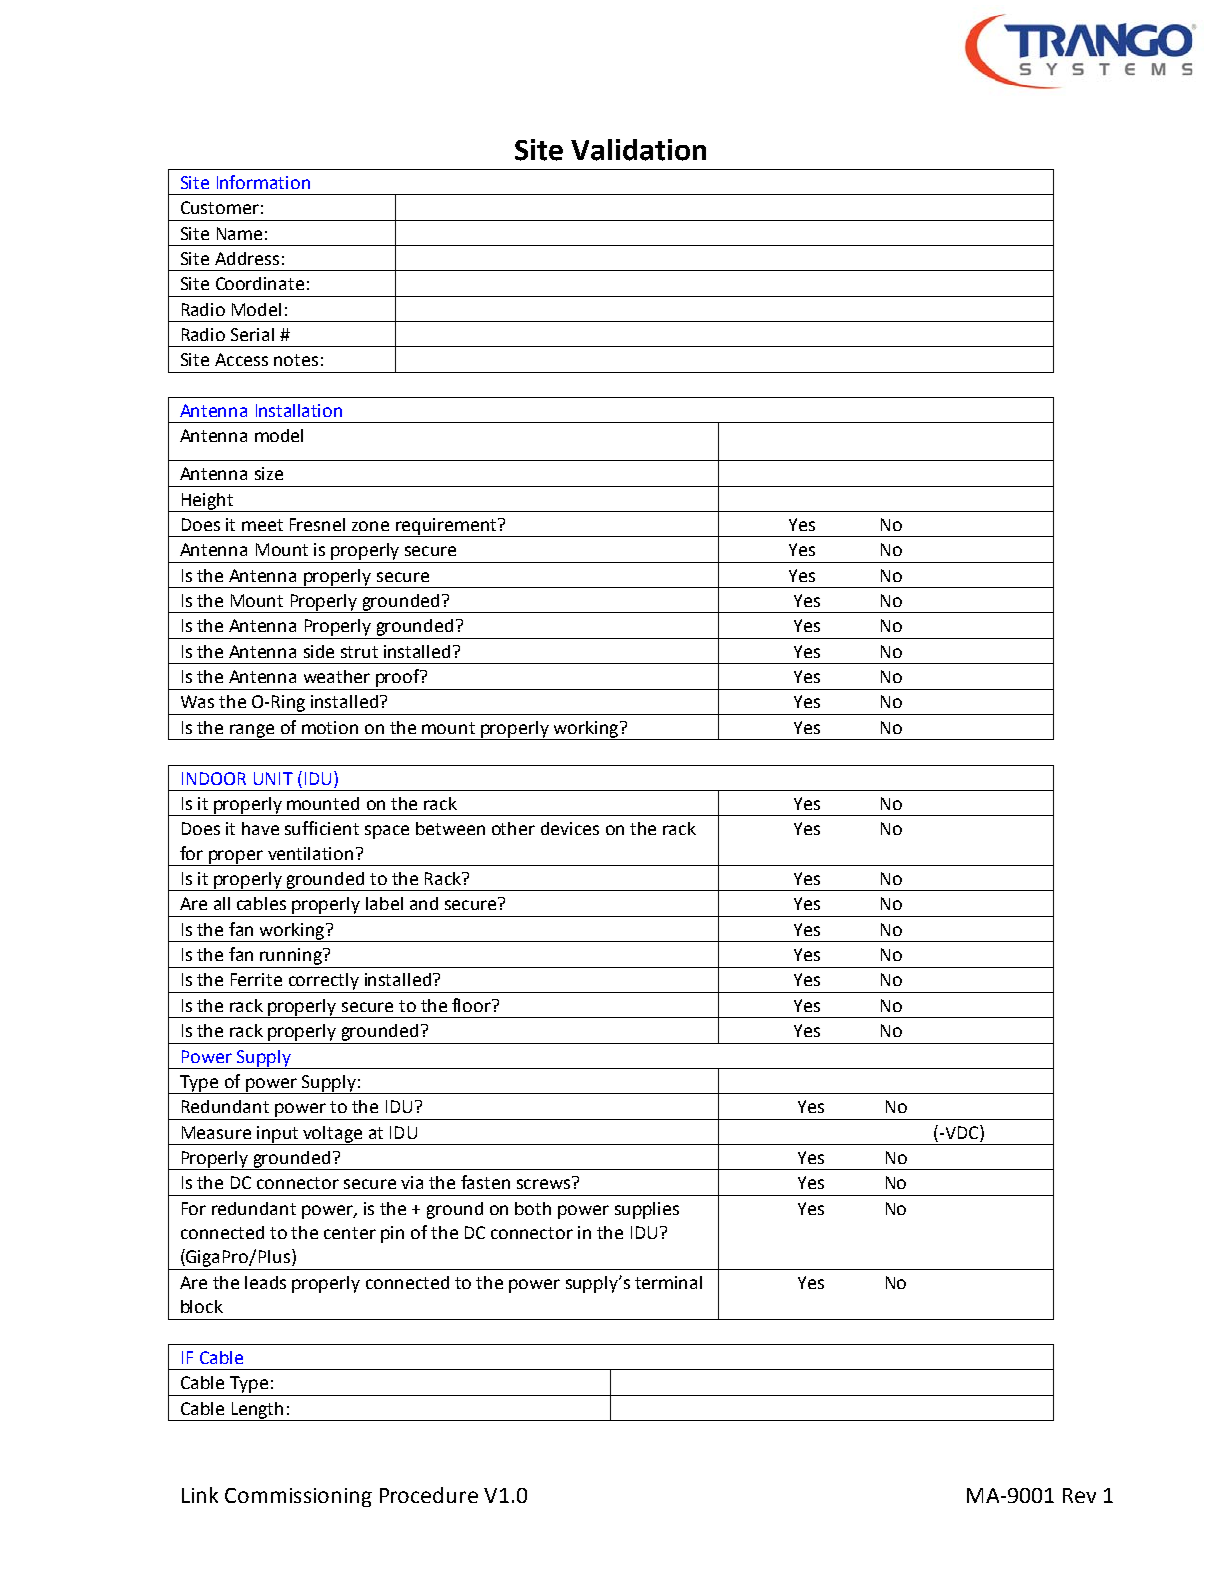  Describe the element at coordinates (638, 150) in the screenshot. I see `Validation` at that location.
